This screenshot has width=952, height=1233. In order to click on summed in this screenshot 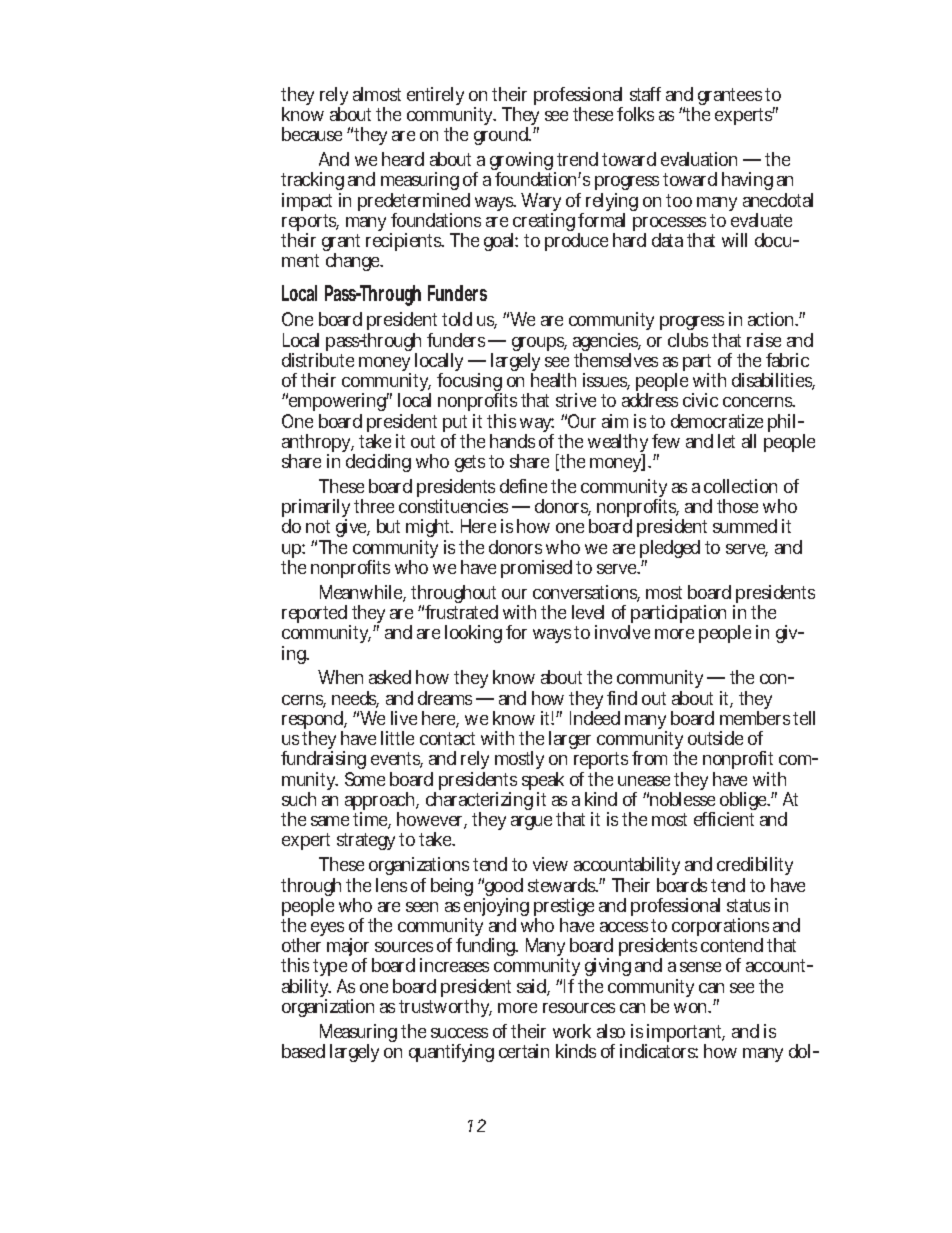, I will do `click(745, 526)`.
